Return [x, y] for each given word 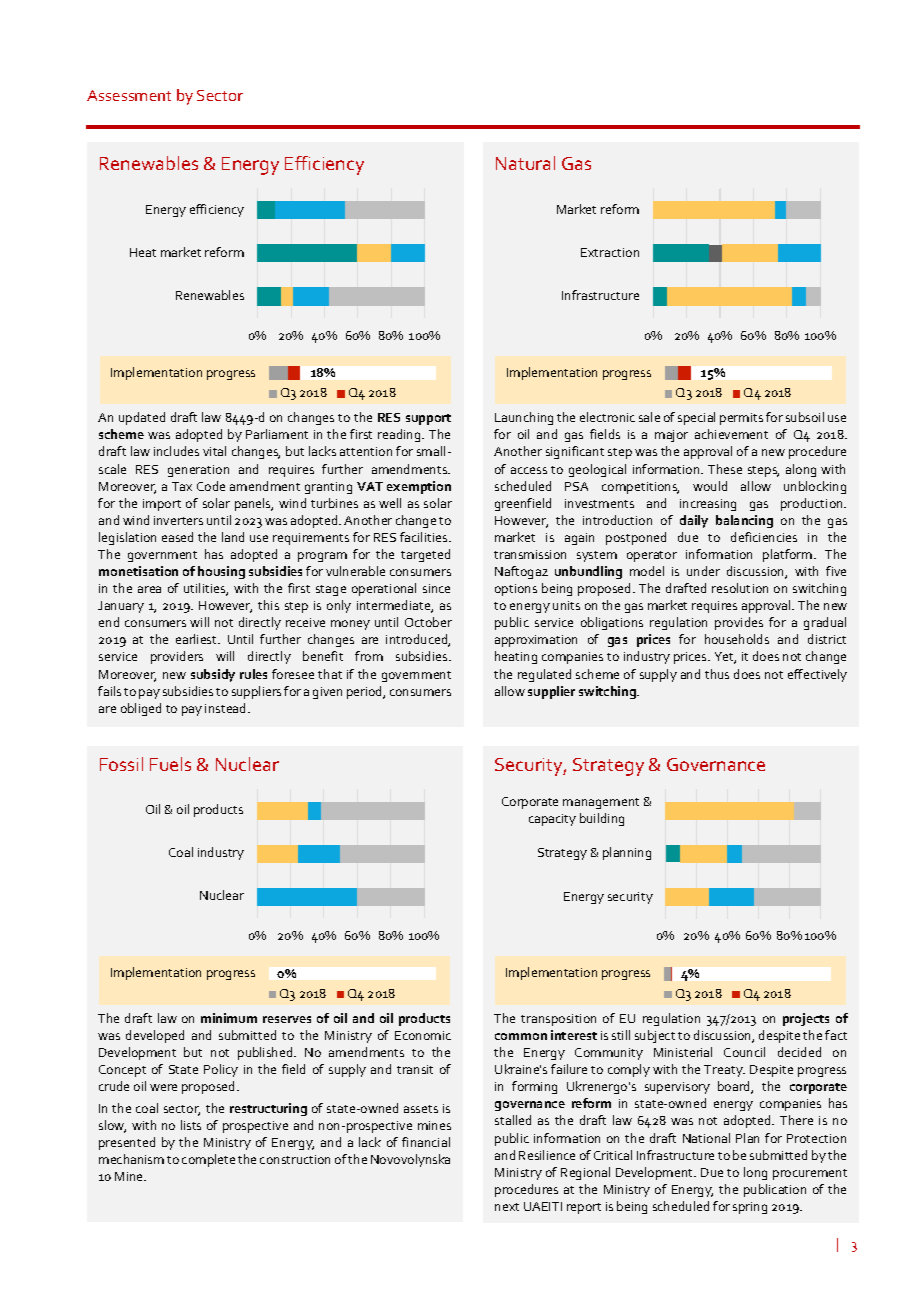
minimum [229, 1018]
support [428, 419]
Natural [525, 163]
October [428, 622]
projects [806, 1019]
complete [208, 1160]
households [737, 639]
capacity [552, 820]
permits [741, 419]
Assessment [129, 95]
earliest [197, 639]
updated [142, 418]
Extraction [610, 252]
